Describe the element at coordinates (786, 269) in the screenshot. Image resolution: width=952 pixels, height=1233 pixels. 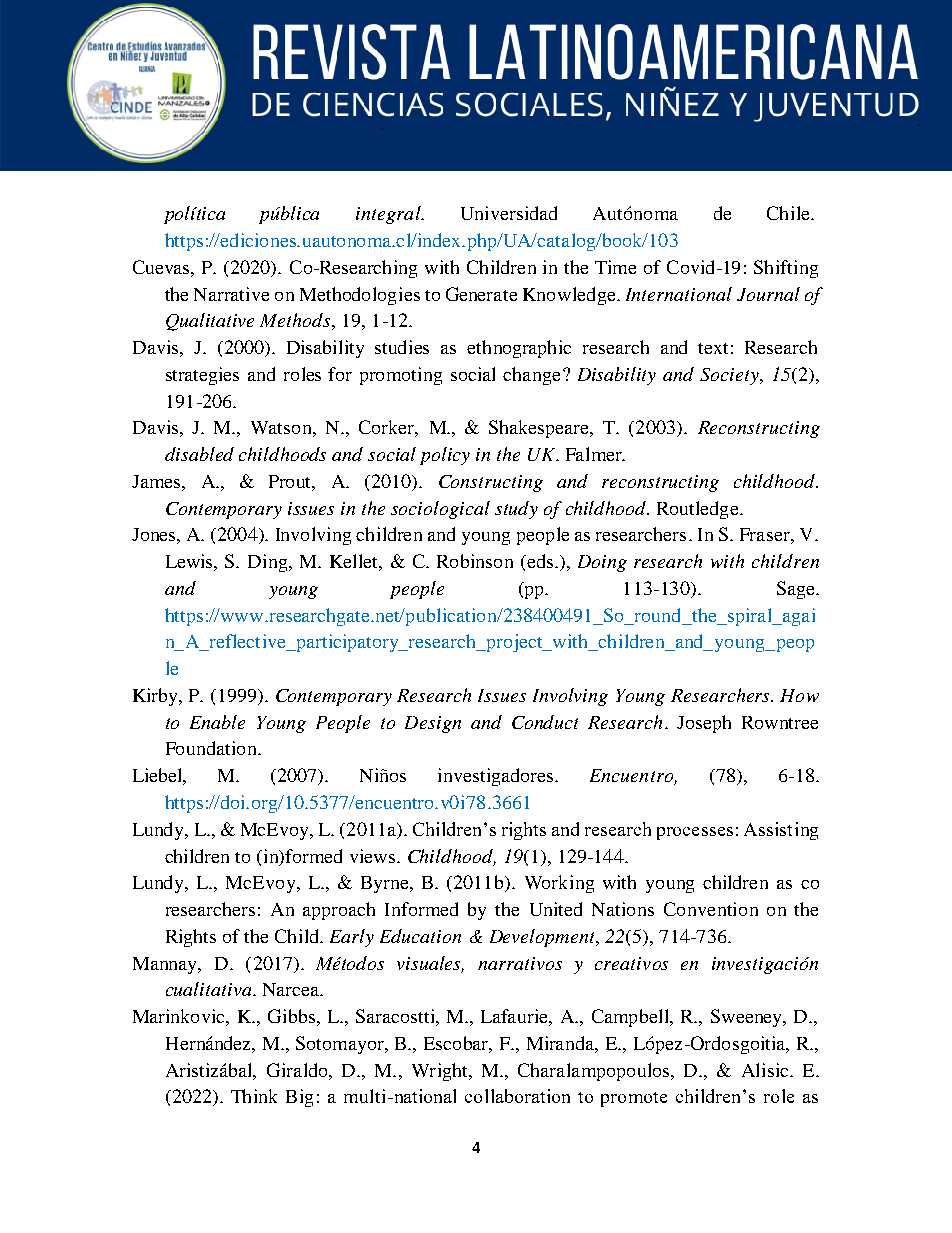
I see `Shifting` at that location.
